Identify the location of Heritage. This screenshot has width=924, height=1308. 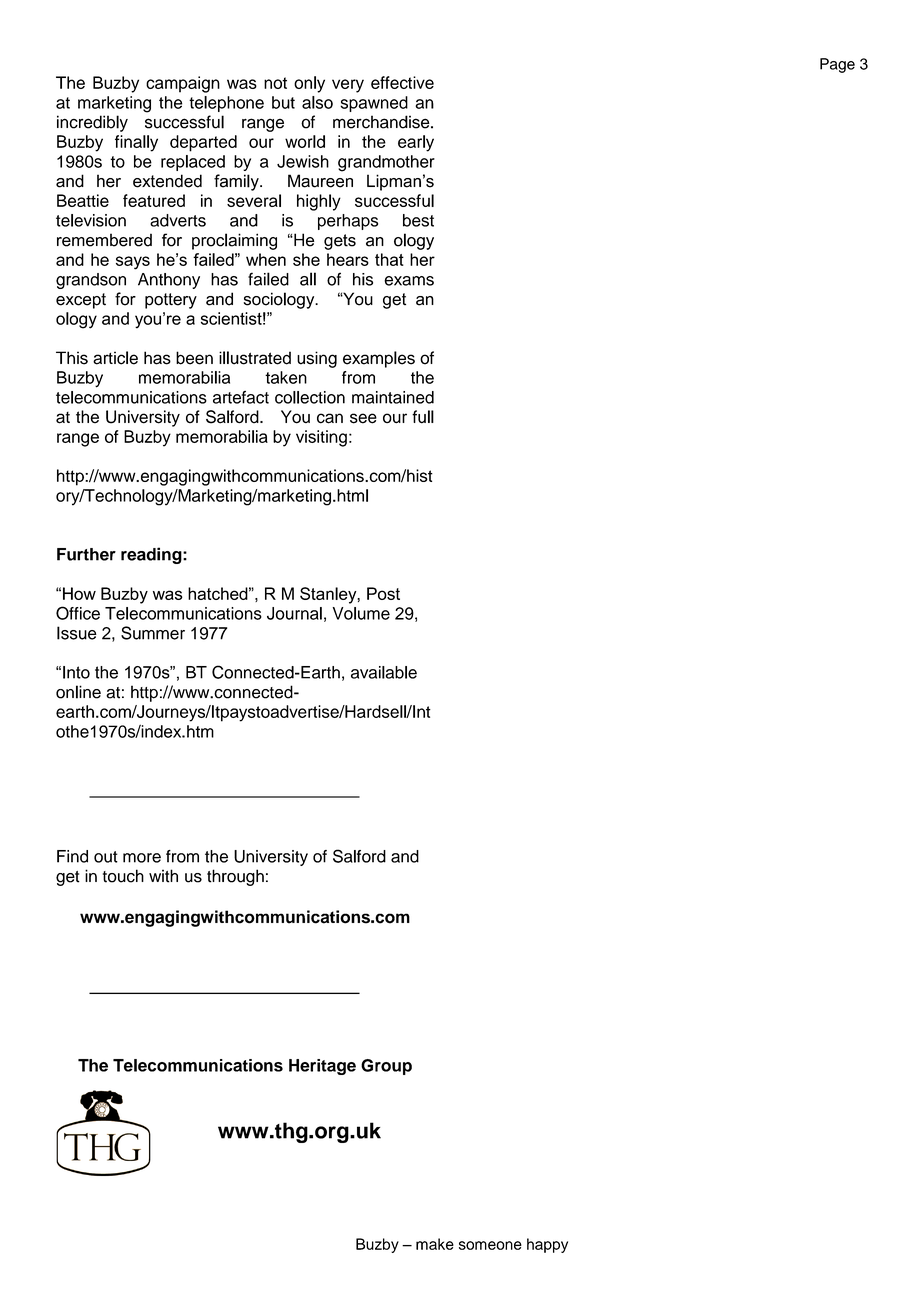
(322, 1067).
